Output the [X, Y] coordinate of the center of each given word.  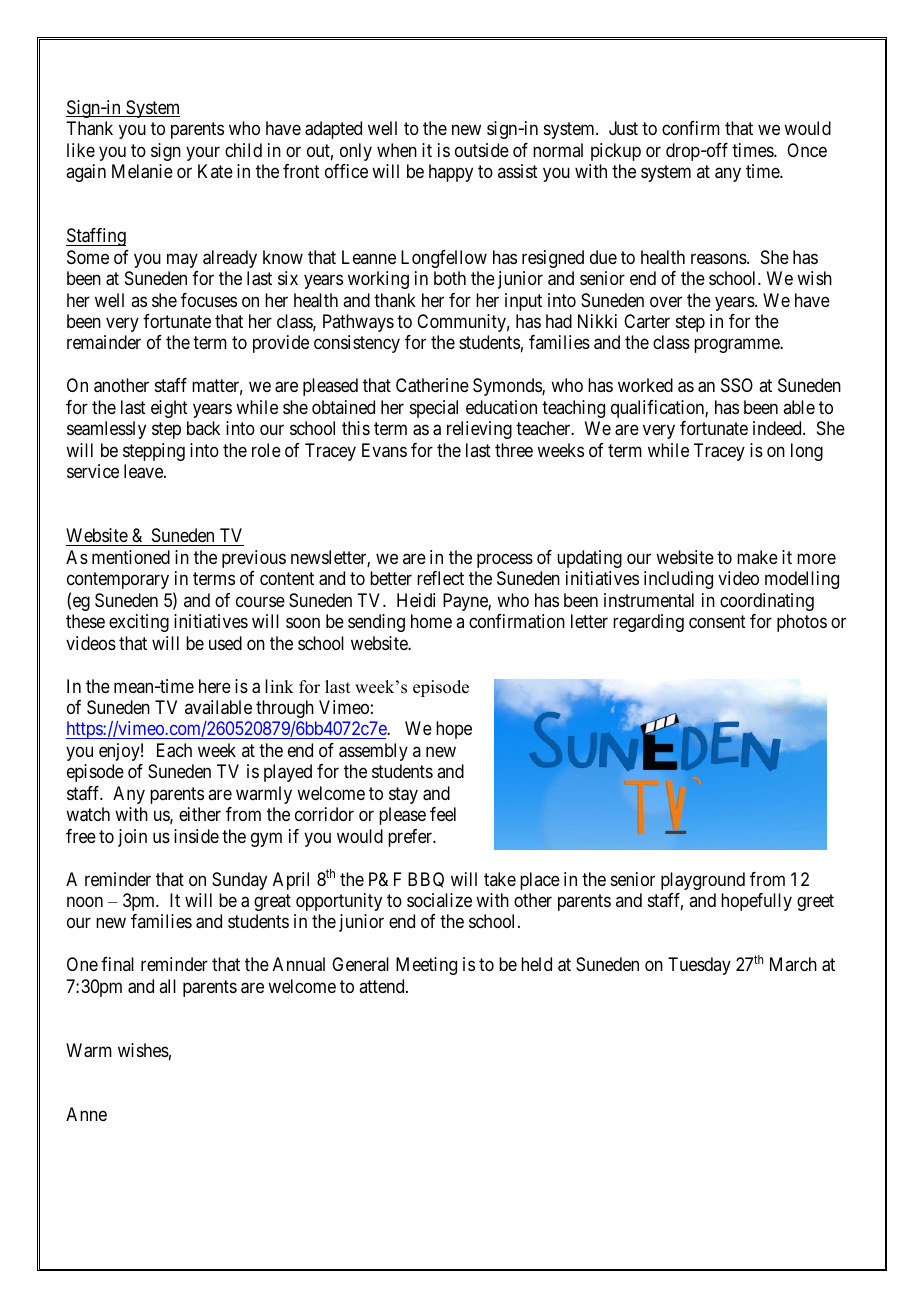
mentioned [131, 557]
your [203, 153]
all [167, 986]
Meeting [426, 966]
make [757, 557]
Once [807, 150]
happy [451, 173]
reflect [440, 578]
